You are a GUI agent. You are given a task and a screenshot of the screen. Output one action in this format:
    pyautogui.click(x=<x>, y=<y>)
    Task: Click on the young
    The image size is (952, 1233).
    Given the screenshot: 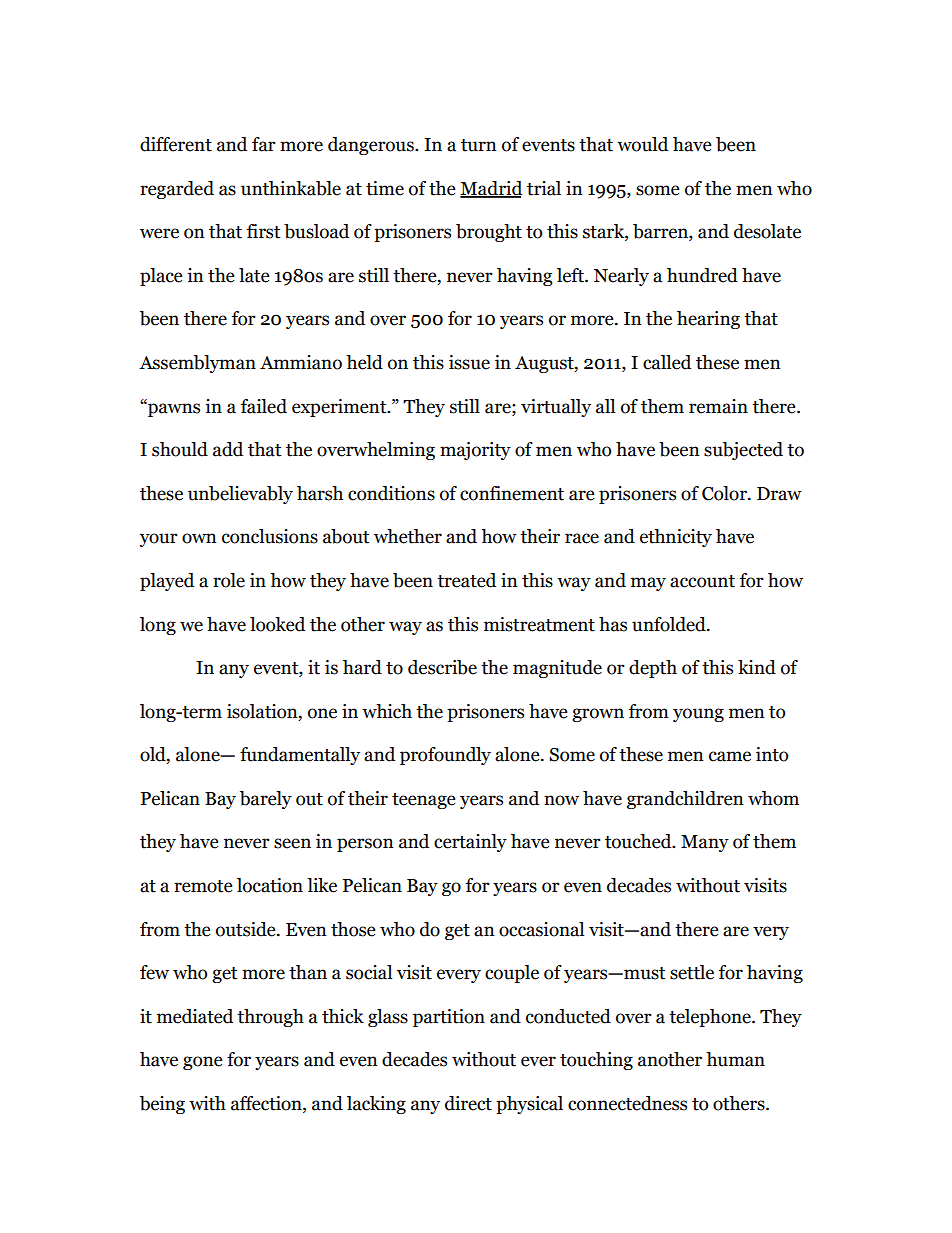 What is the action you would take?
    pyautogui.click(x=698, y=715)
